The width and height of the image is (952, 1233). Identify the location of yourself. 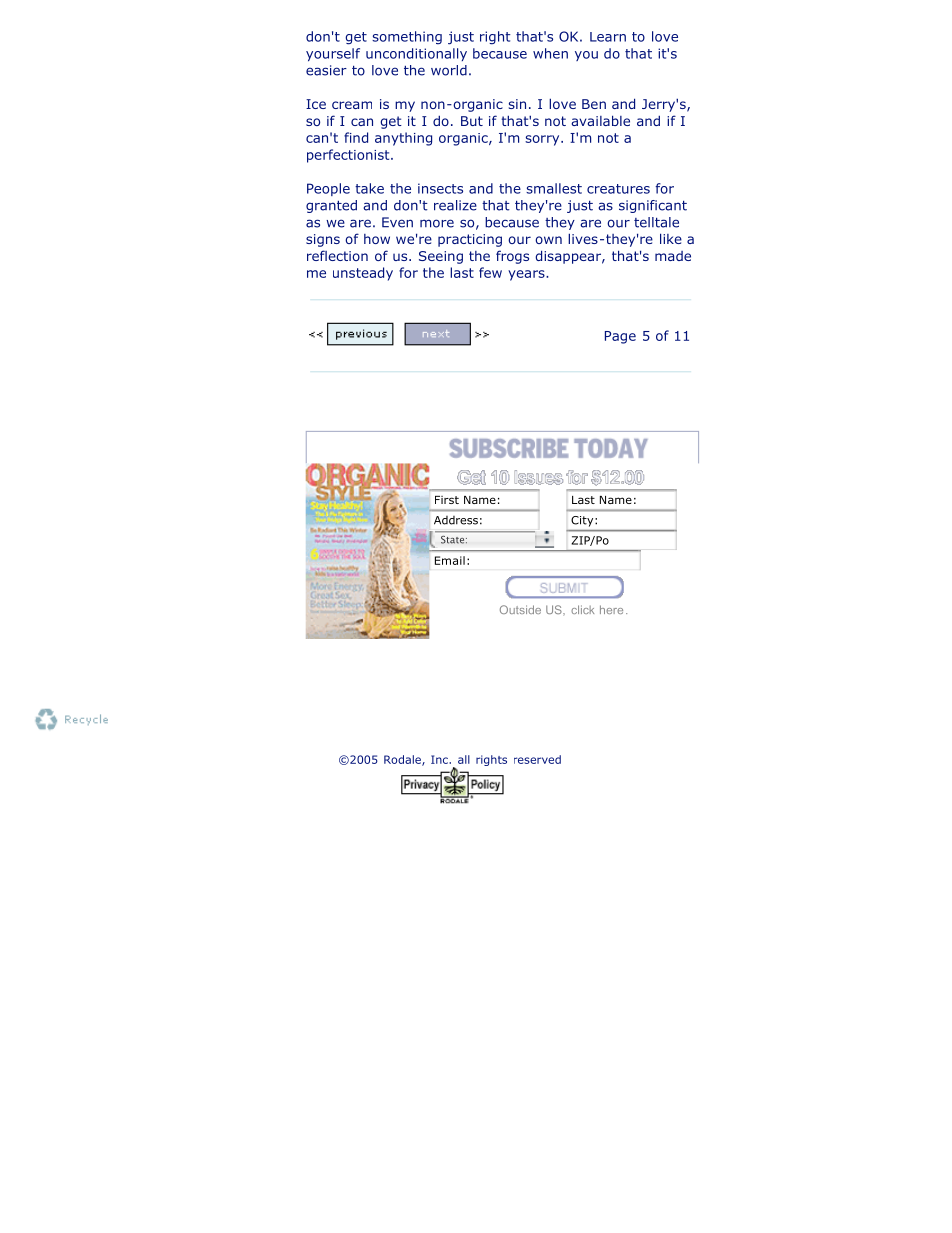
(333, 54).
